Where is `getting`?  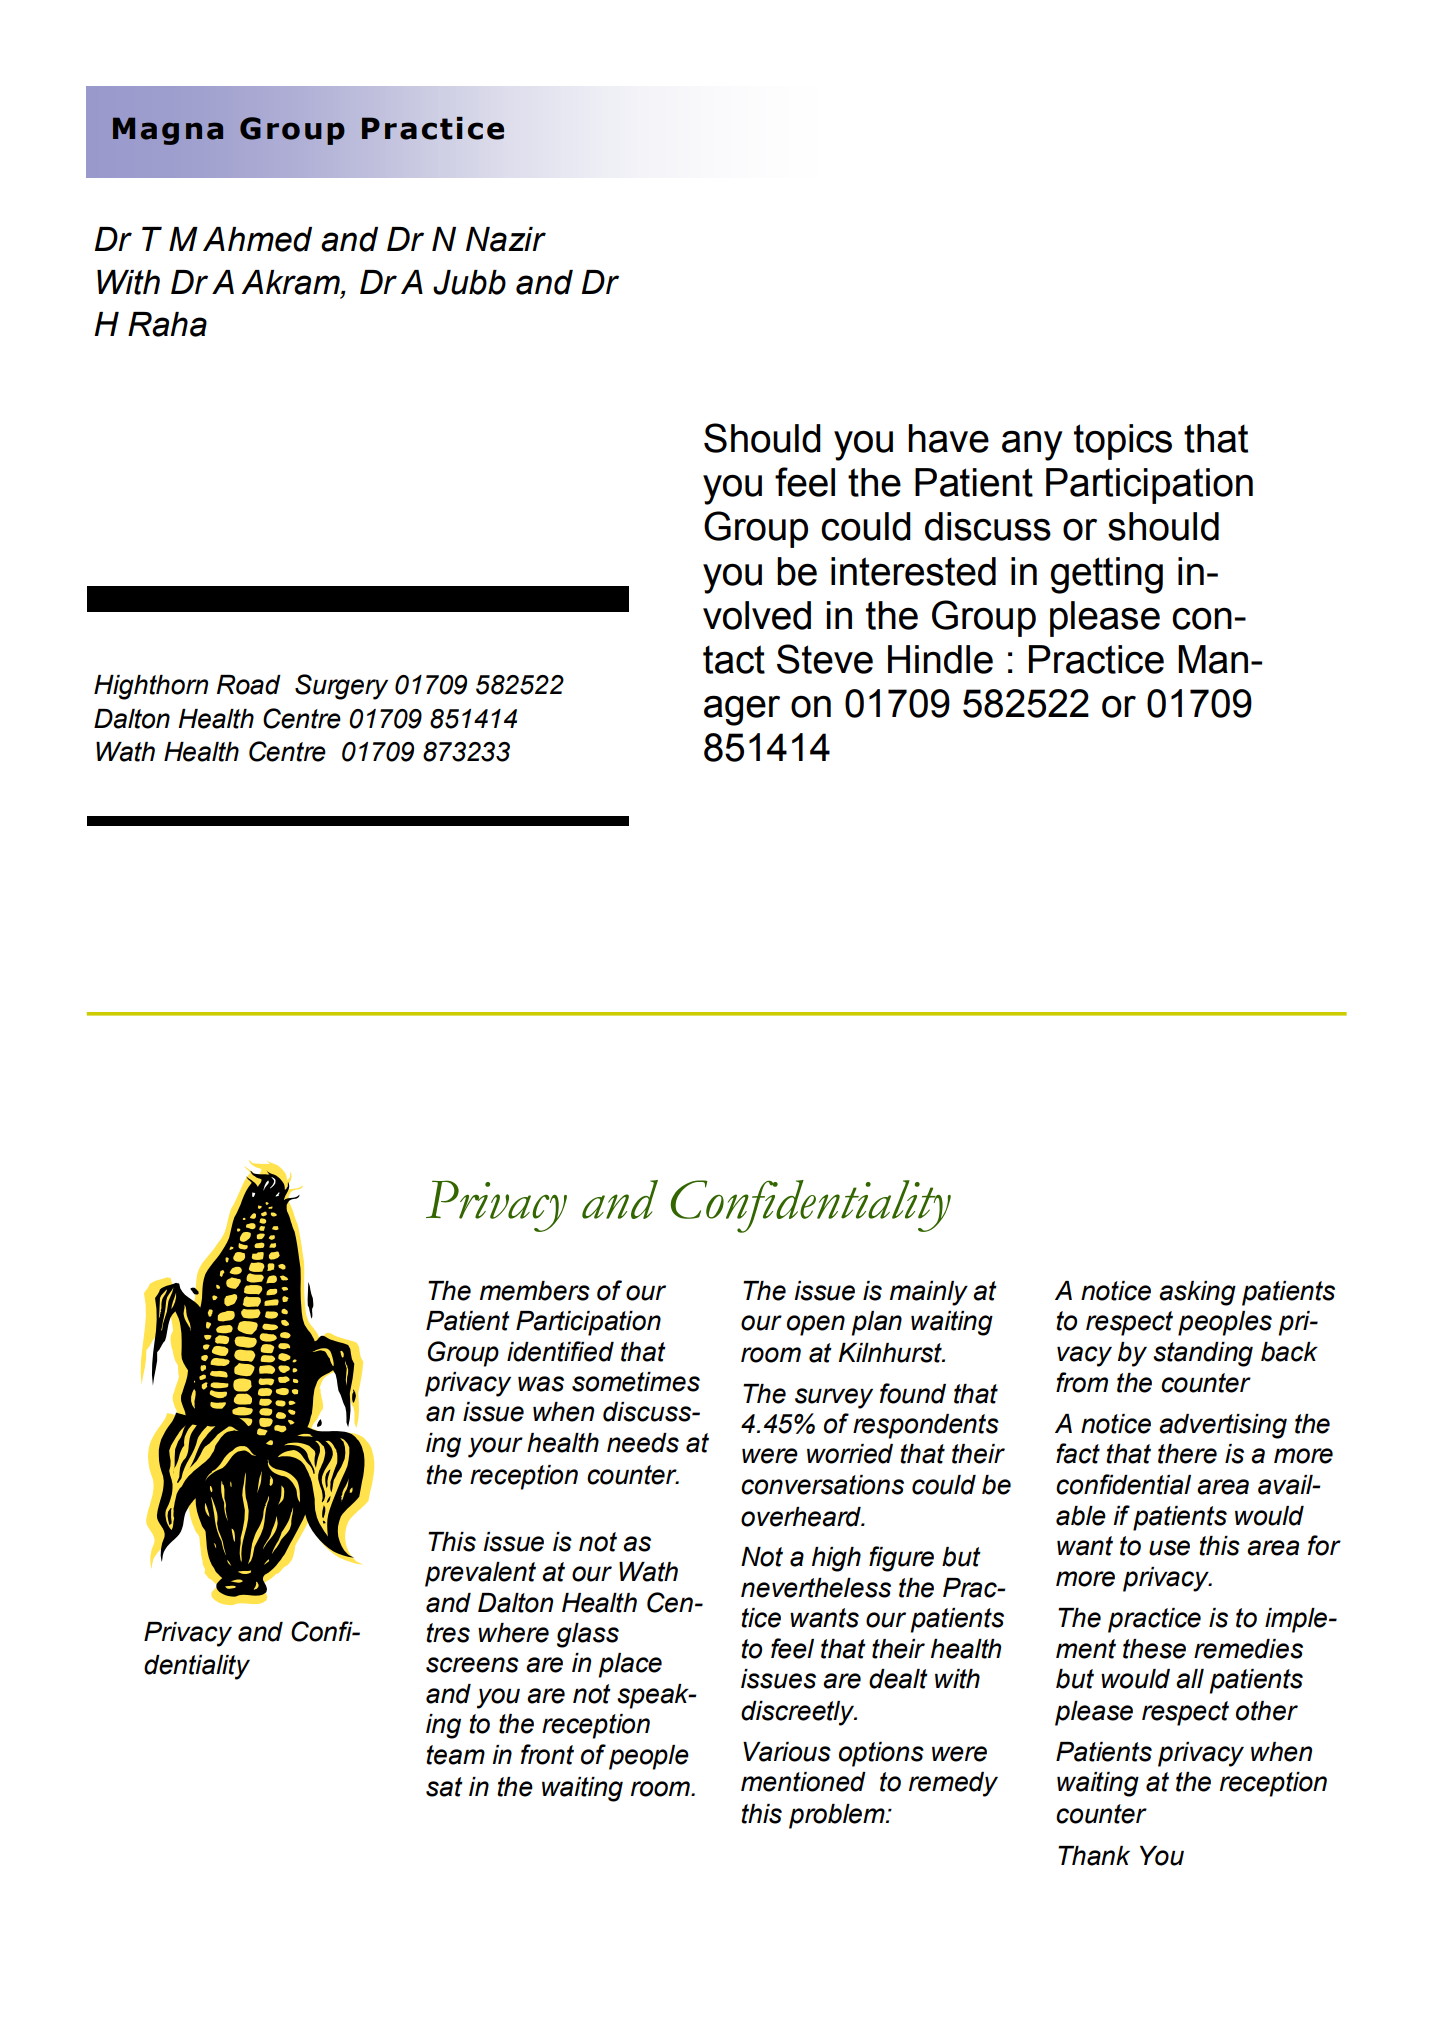
getting is located at coordinates (1107, 575).
